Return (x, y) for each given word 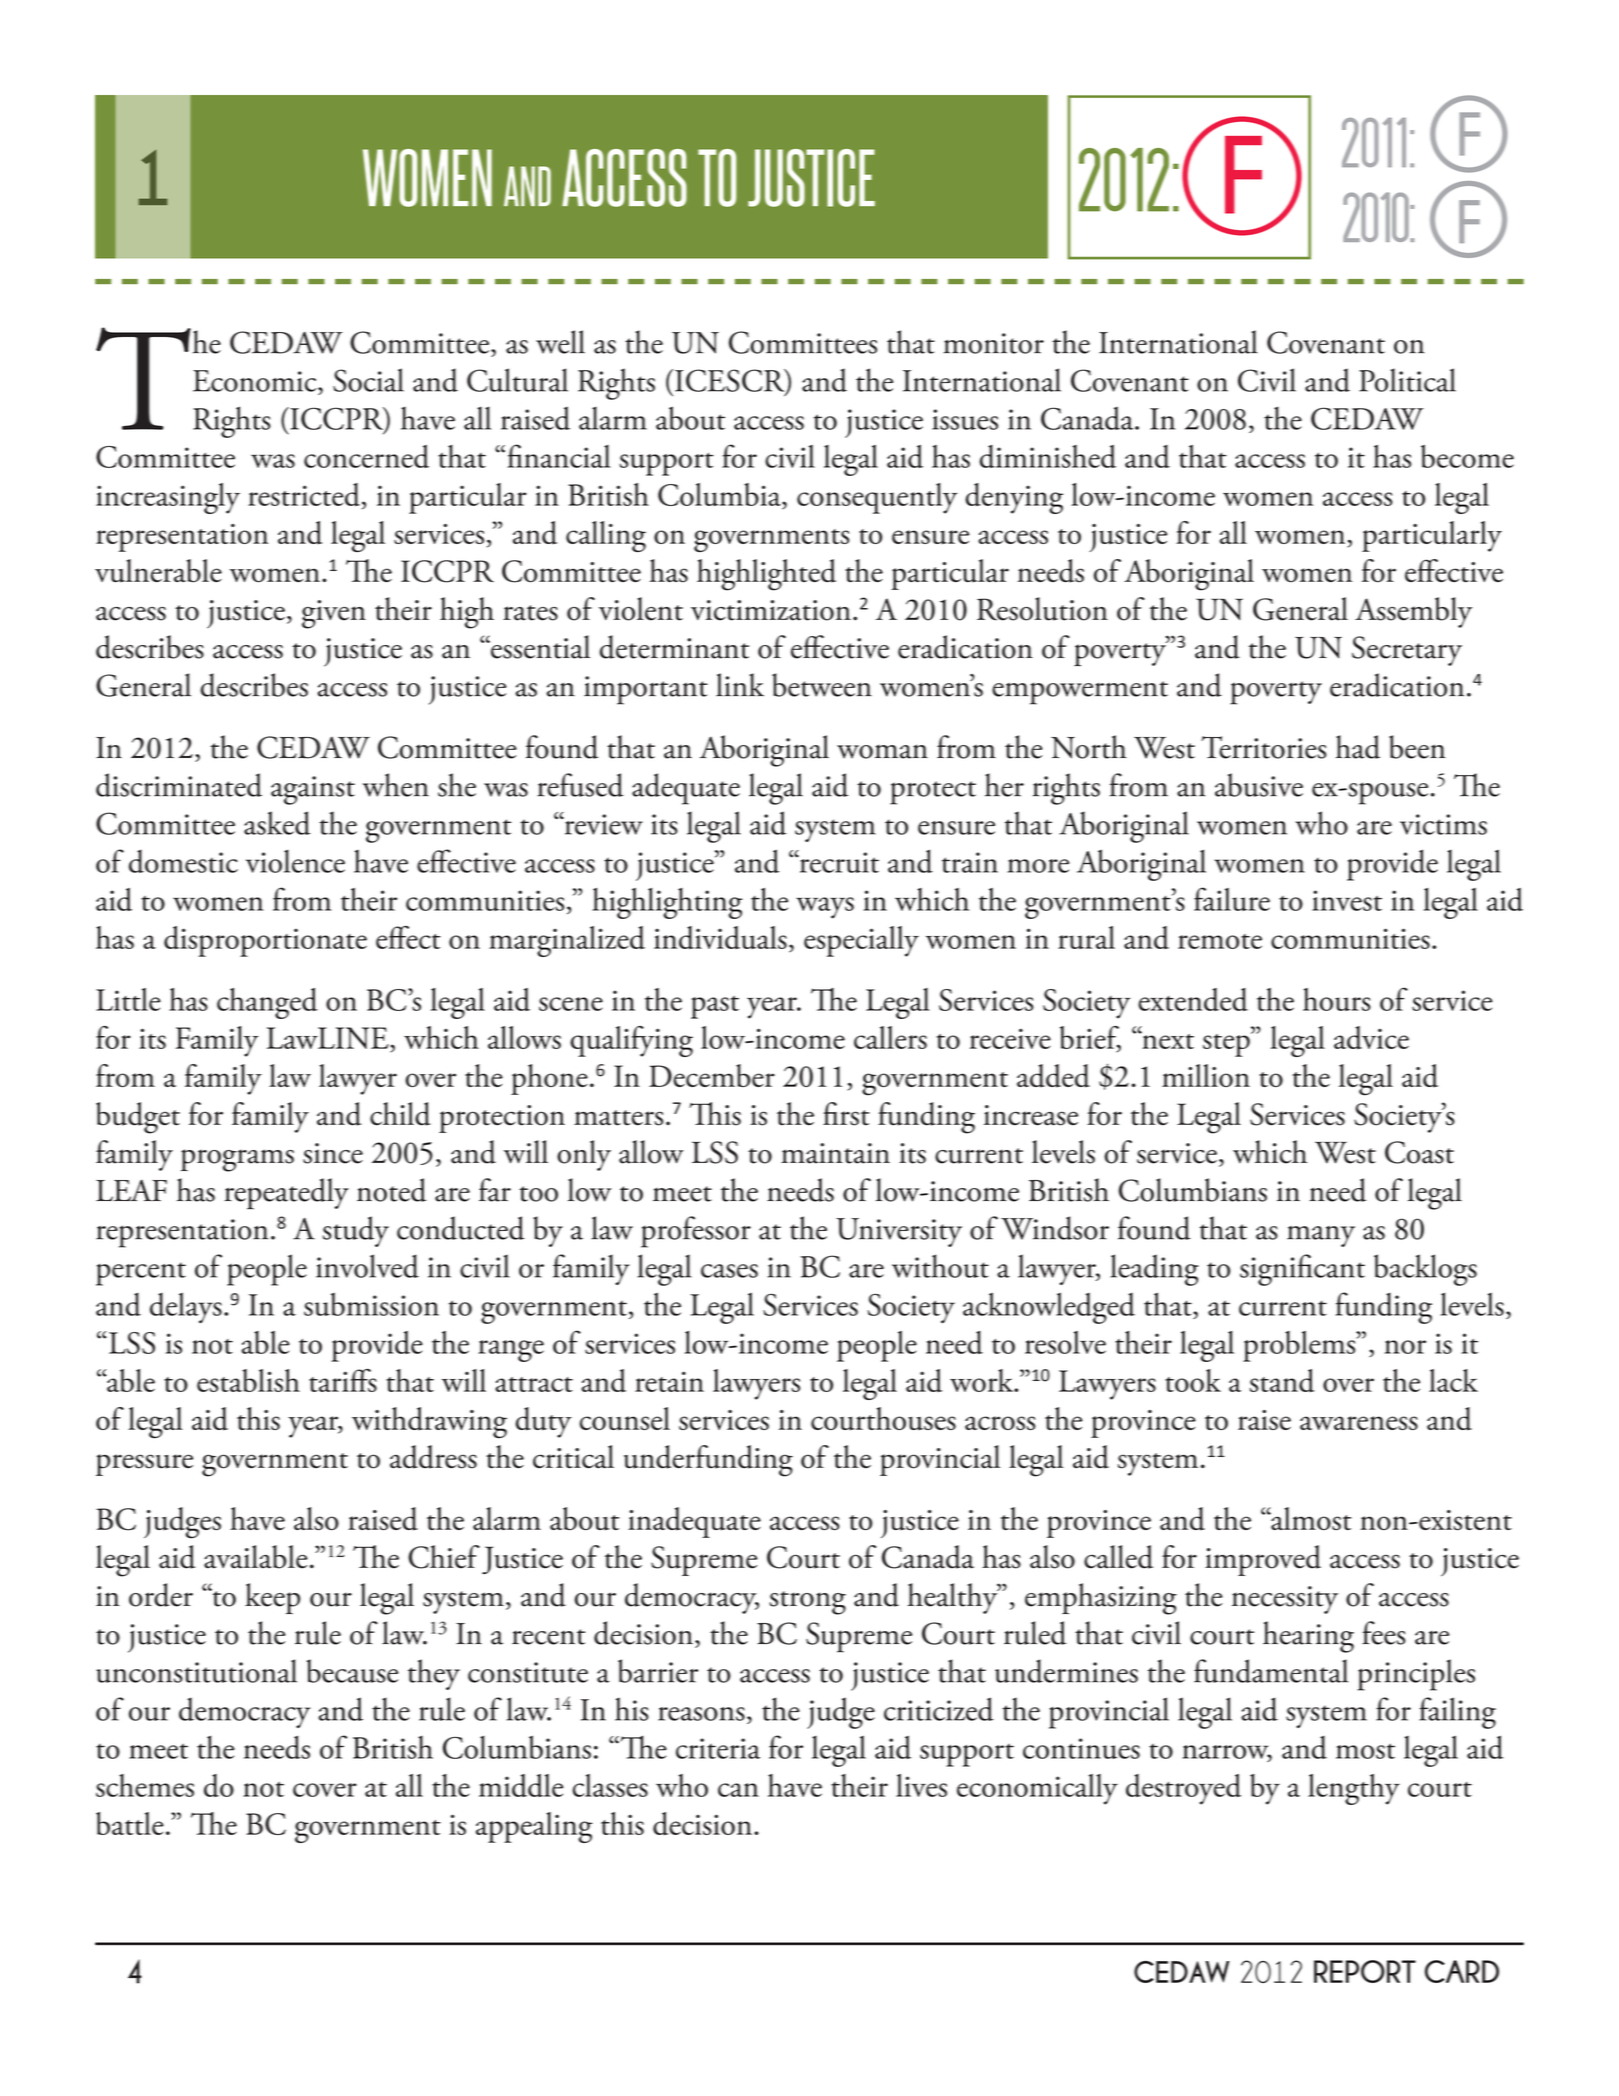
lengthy (1354, 1789)
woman (882, 751)
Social (368, 380)
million (1206, 1075)
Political (1407, 380)
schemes (145, 1785)
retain (669, 1381)
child (400, 1114)
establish (248, 1380)
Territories (1263, 747)
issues (965, 419)
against (313, 790)
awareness (1359, 1423)
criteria (718, 1748)
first (846, 1114)
